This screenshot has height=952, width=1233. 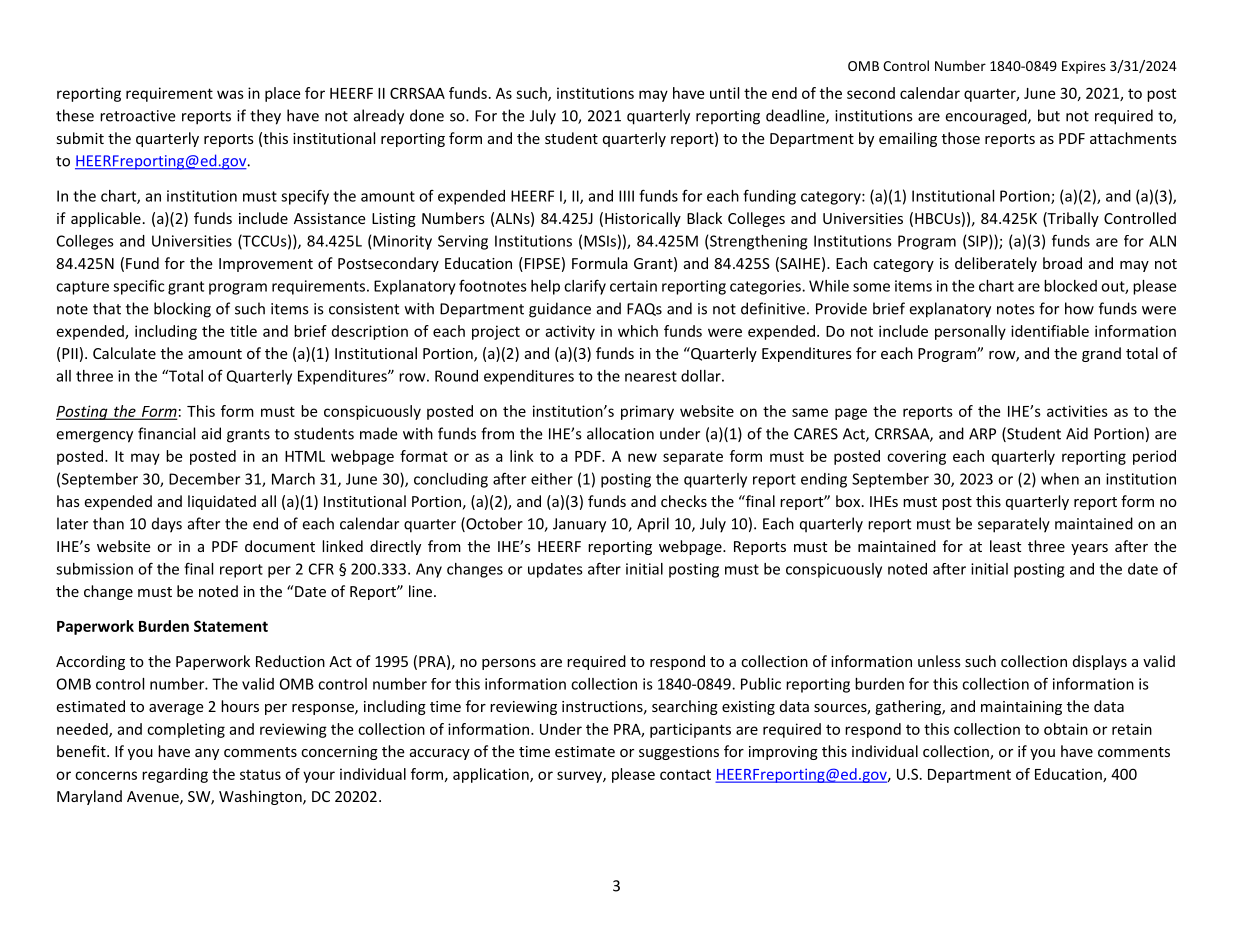 I want to click on when, so click(x=1060, y=479).
